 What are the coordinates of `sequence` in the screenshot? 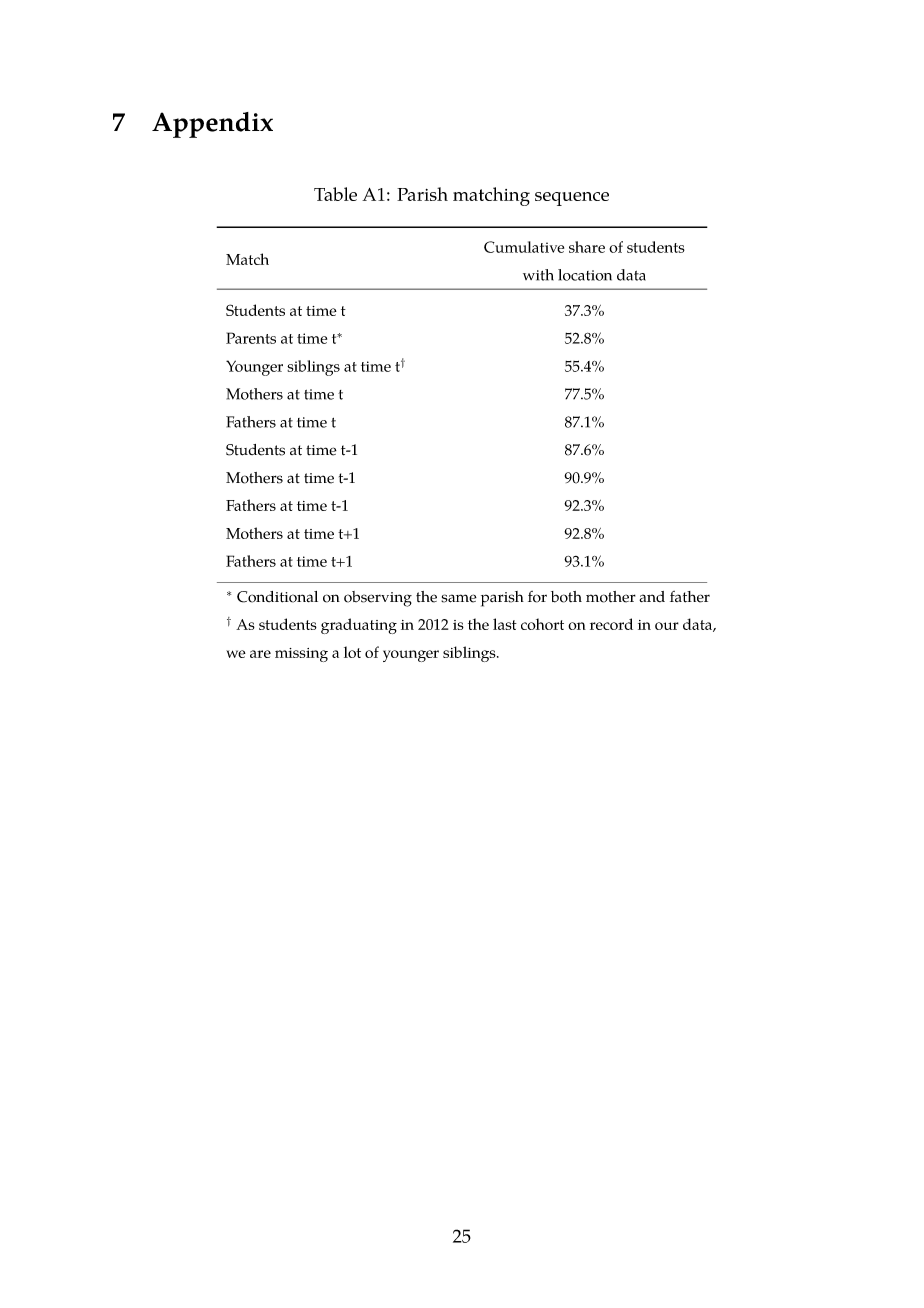 It's located at (572, 199).
